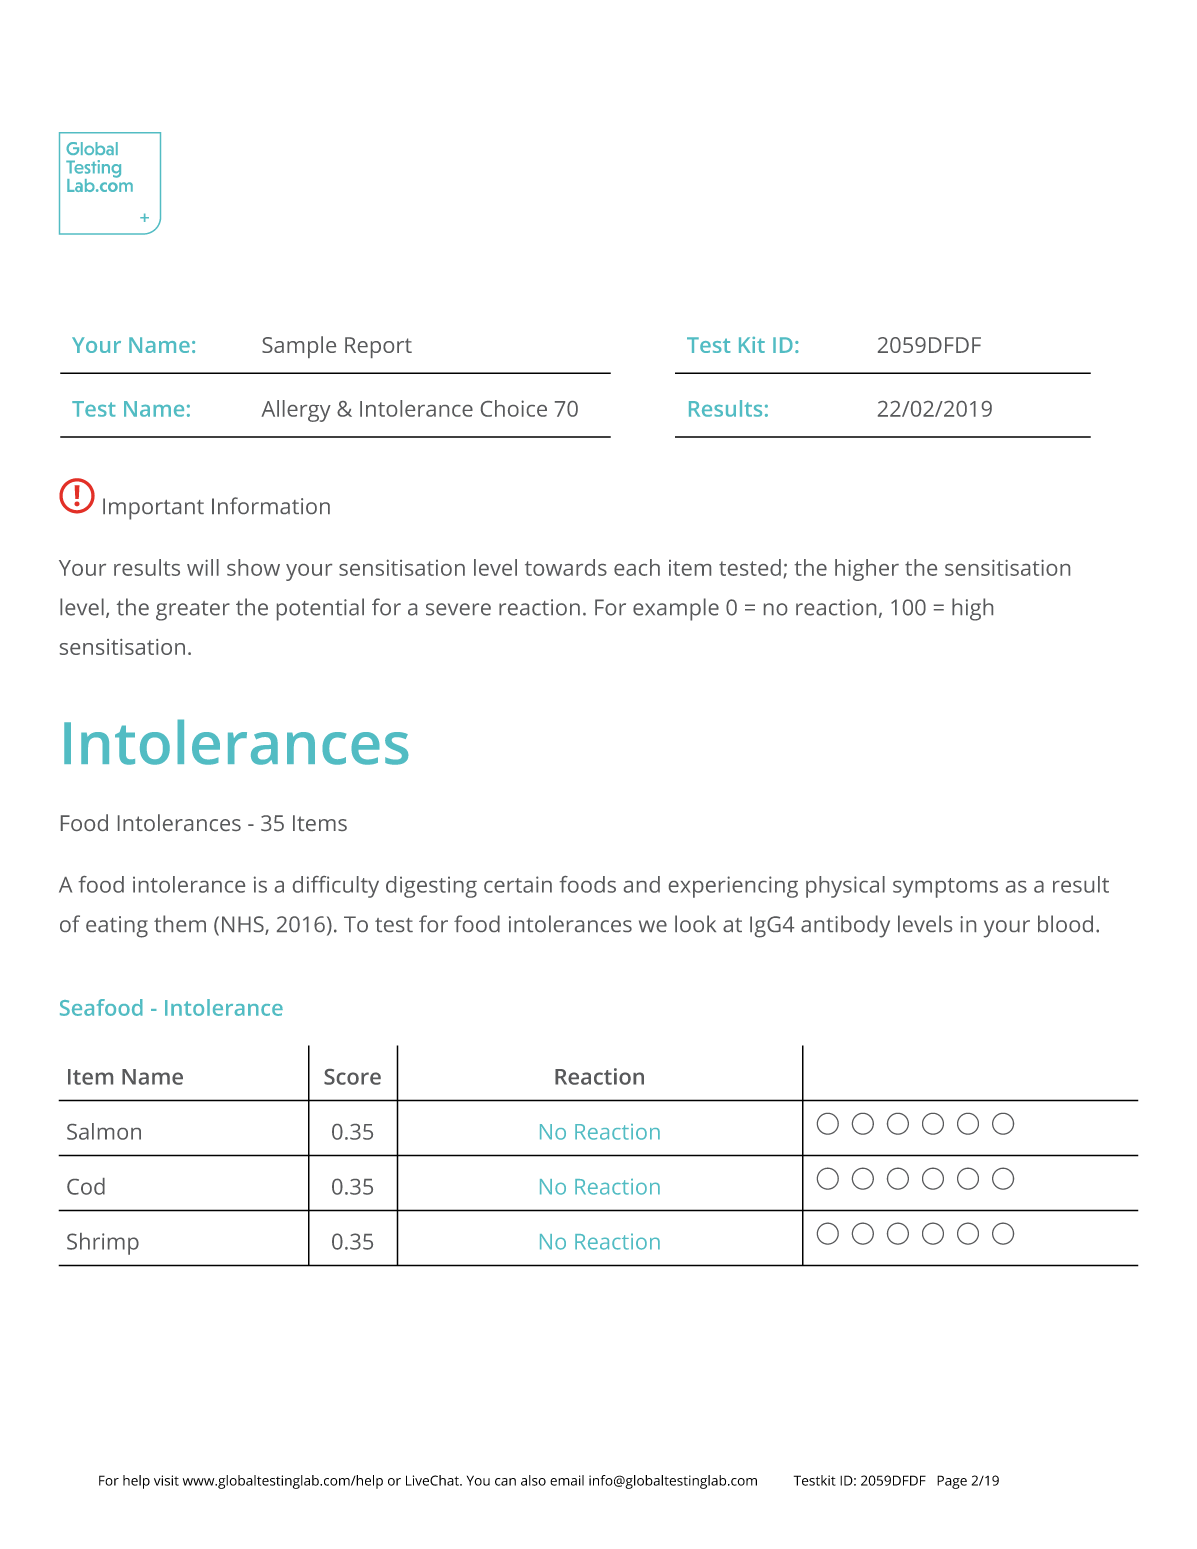 The height and width of the screenshot is (1549, 1197). Describe the element at coordinates (193, 611) in the screenshot. I see `greater` at that location.
